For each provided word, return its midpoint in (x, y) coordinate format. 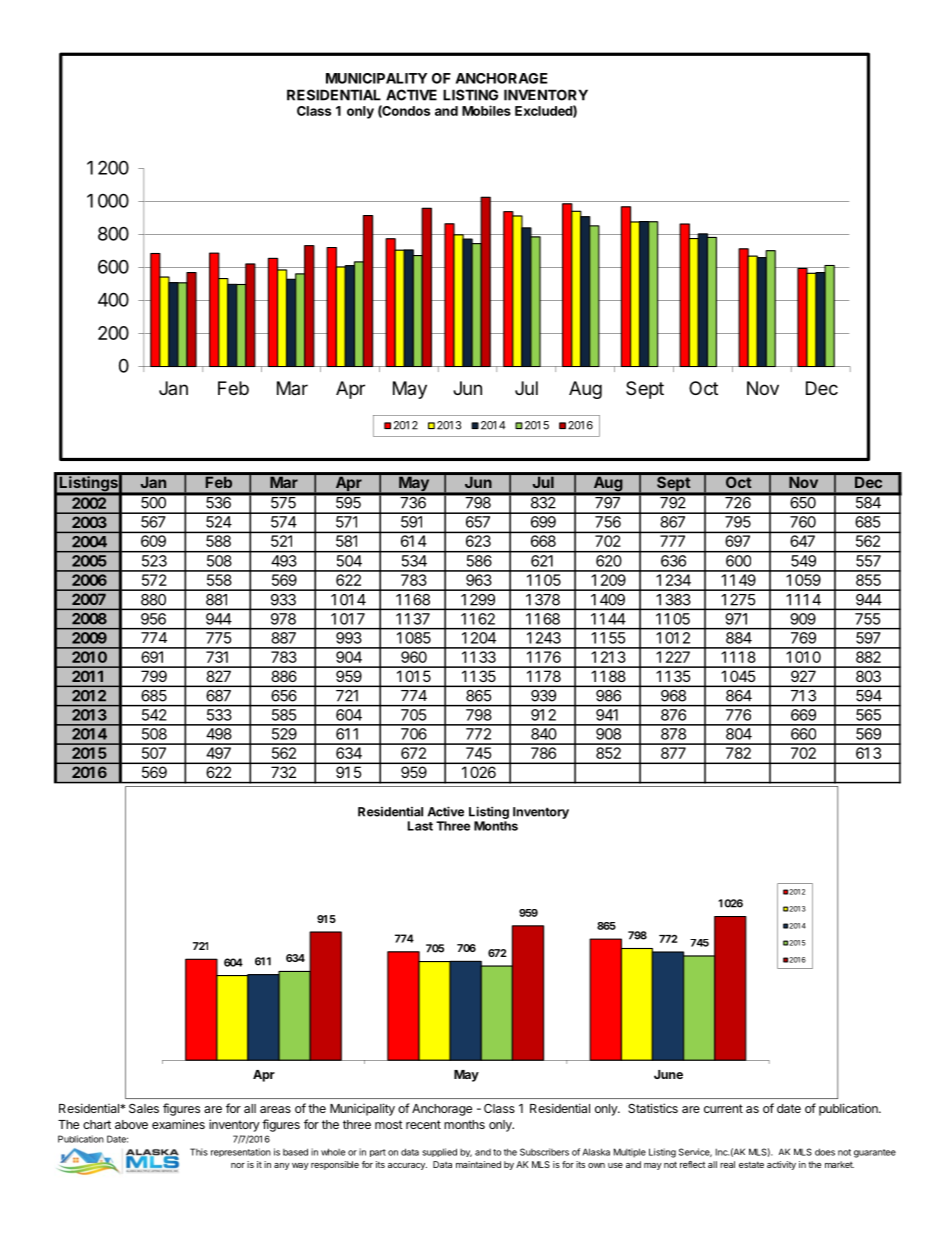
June (668, 1074)
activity (781, 1165)
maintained (478, 1164)
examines (178, 1124)
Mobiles (486, 110)
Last (420, 826)
